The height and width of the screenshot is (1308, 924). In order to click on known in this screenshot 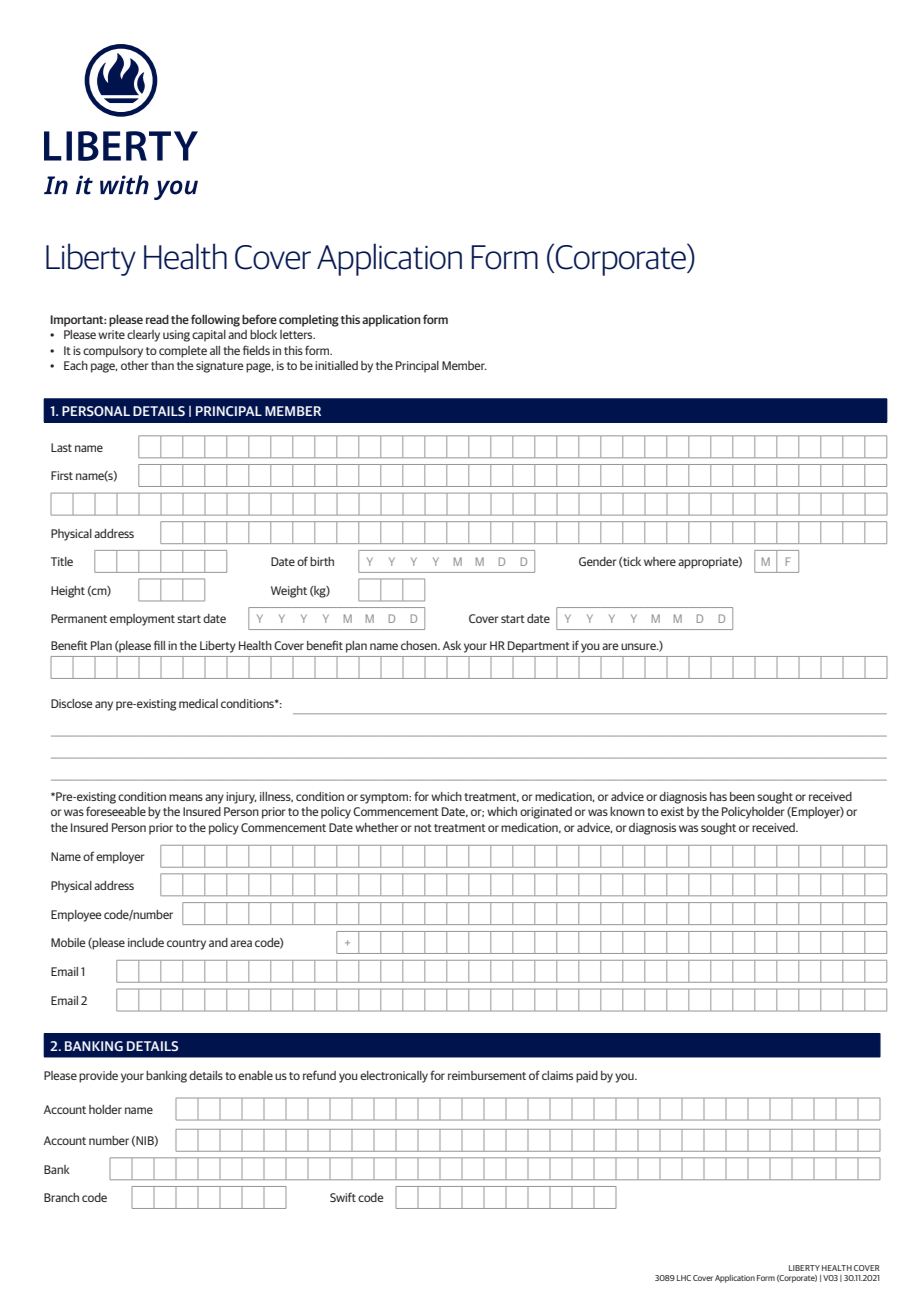, I will do `click(627, 811)`.
